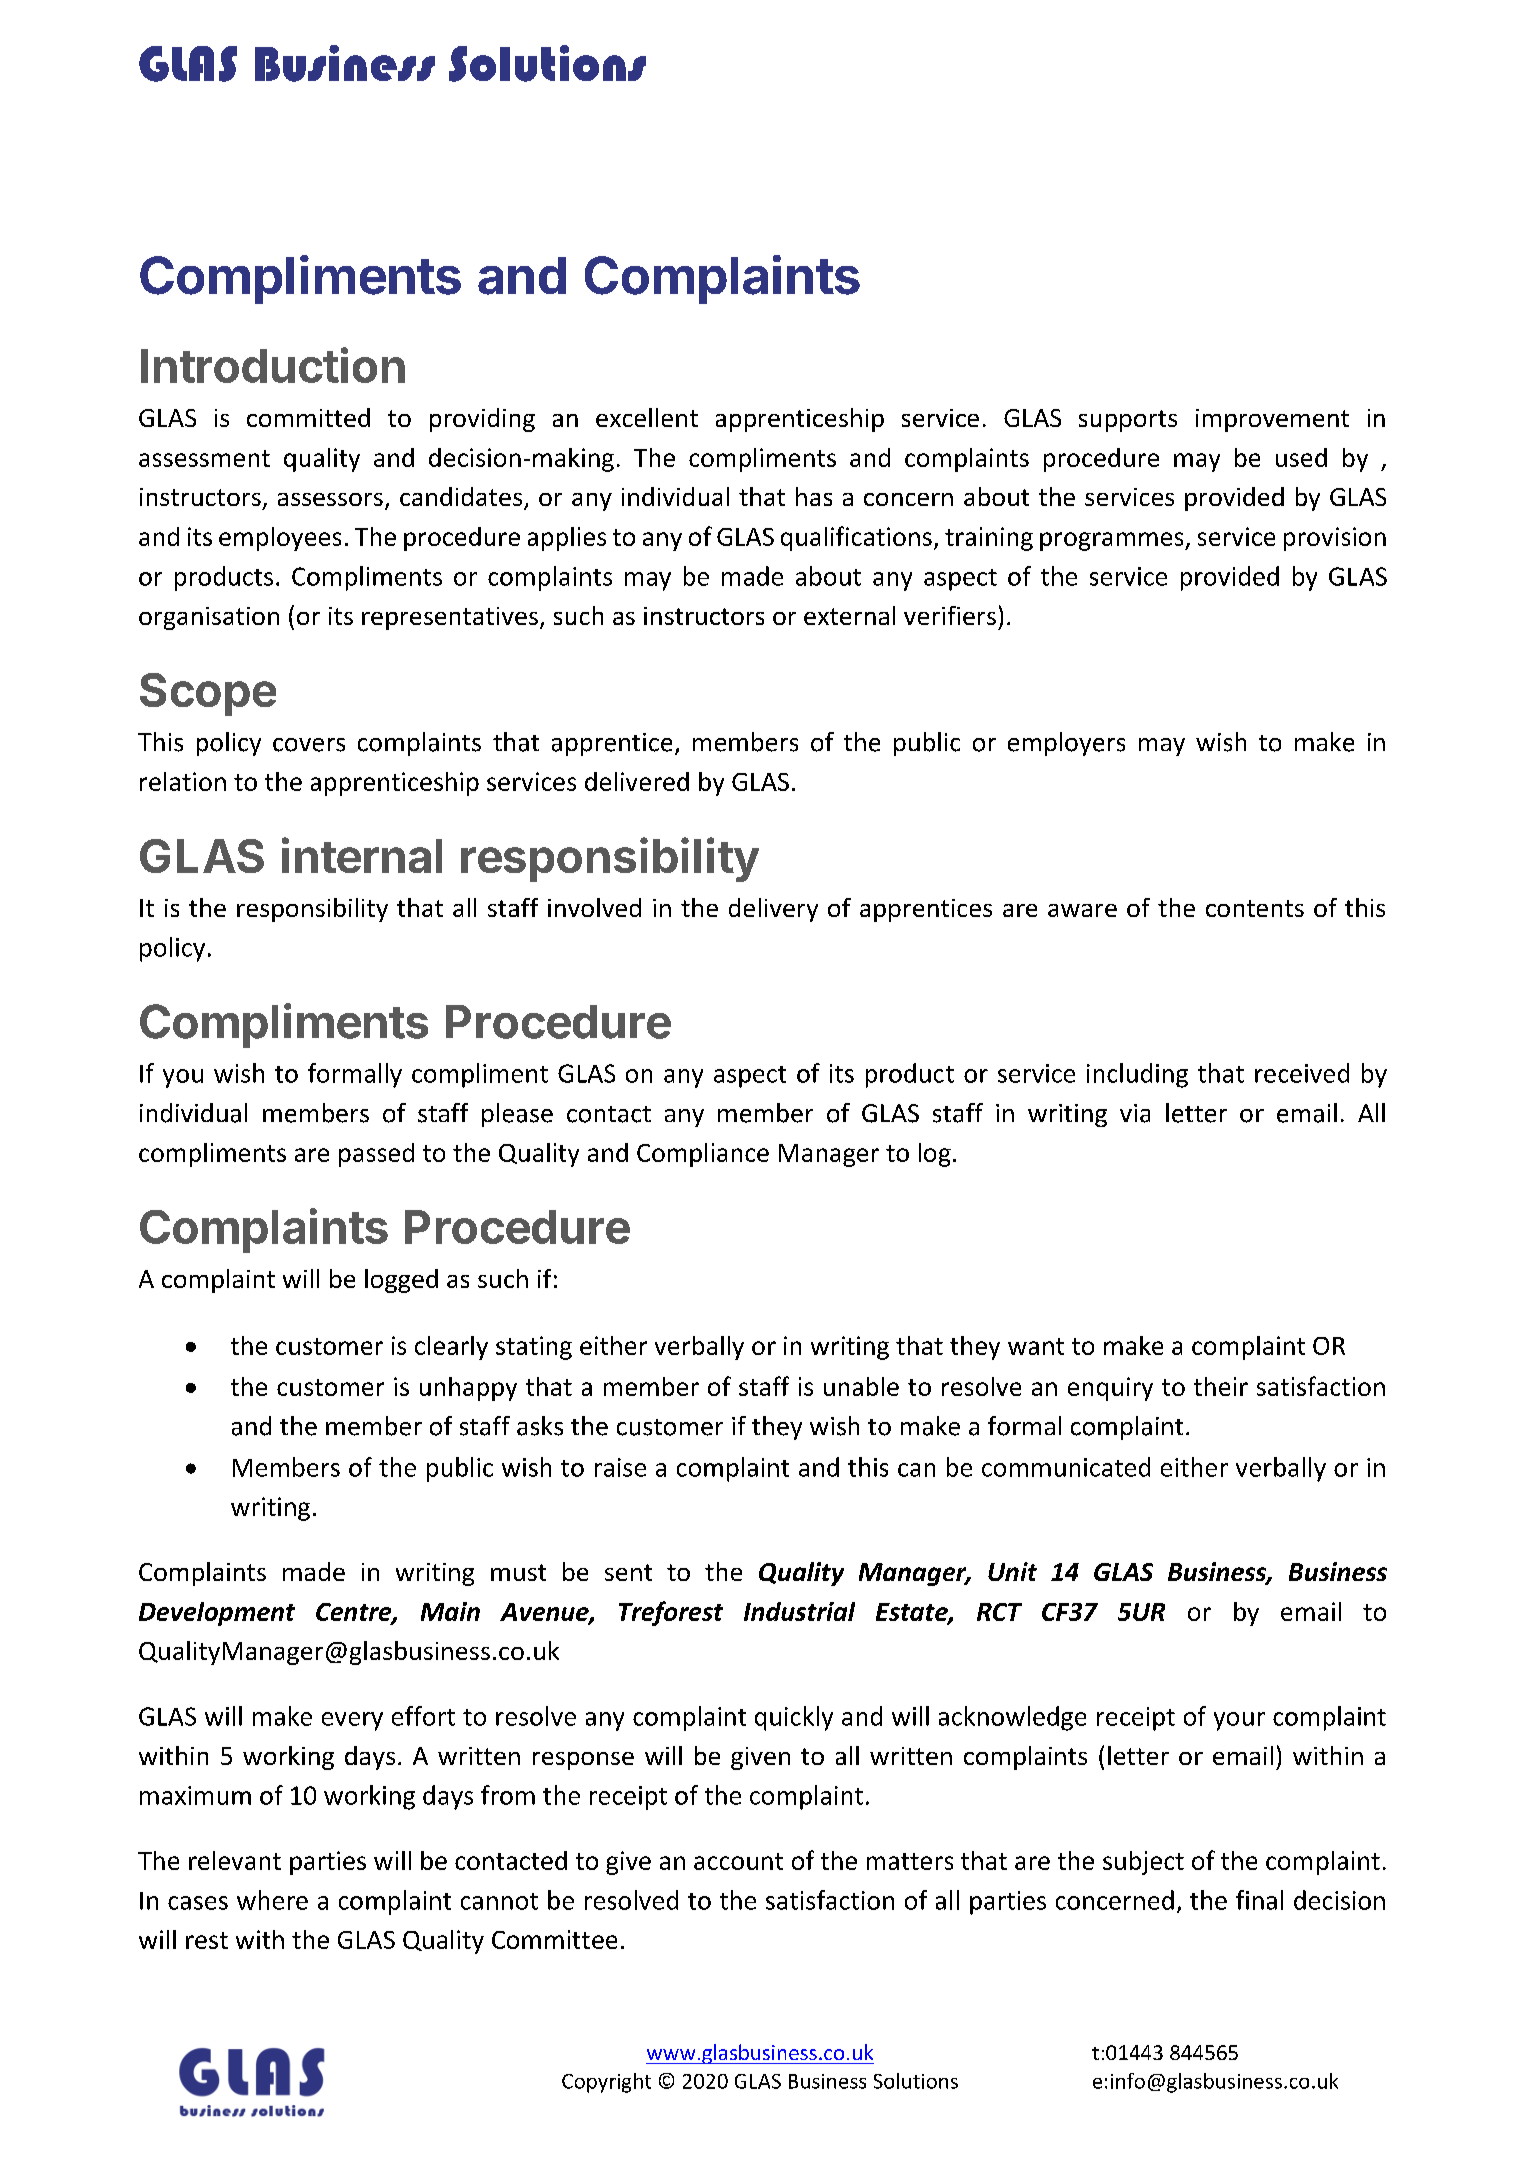 This image has width=1525, height=2157. What do you see at coordinates (647, 417) in the image?
I see `excellent` at bounding box center [647, 417].
